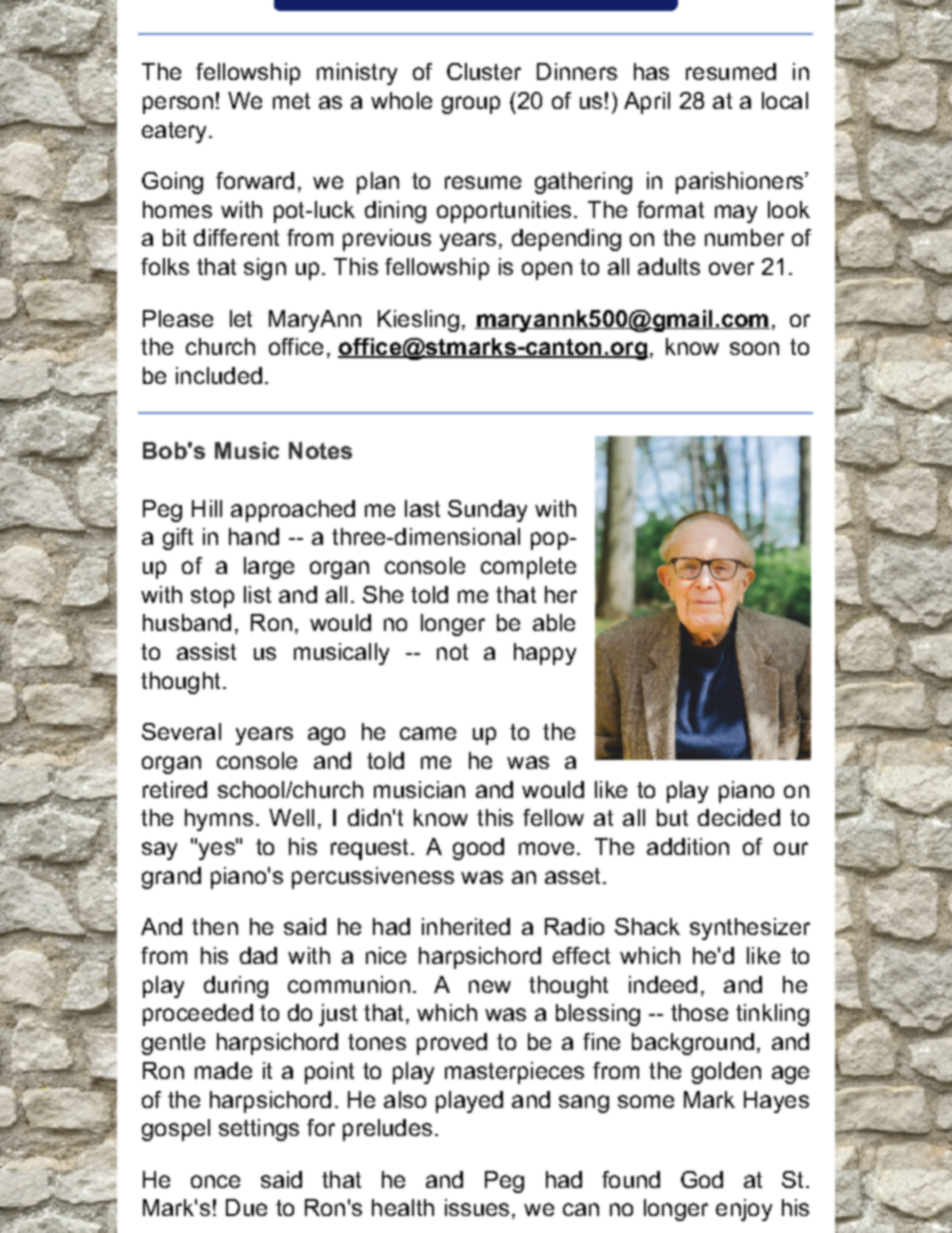 The image size is (952, 1233). Describe the element at coordinates (547, 271) in the screenshot. I see `open` at that location.
